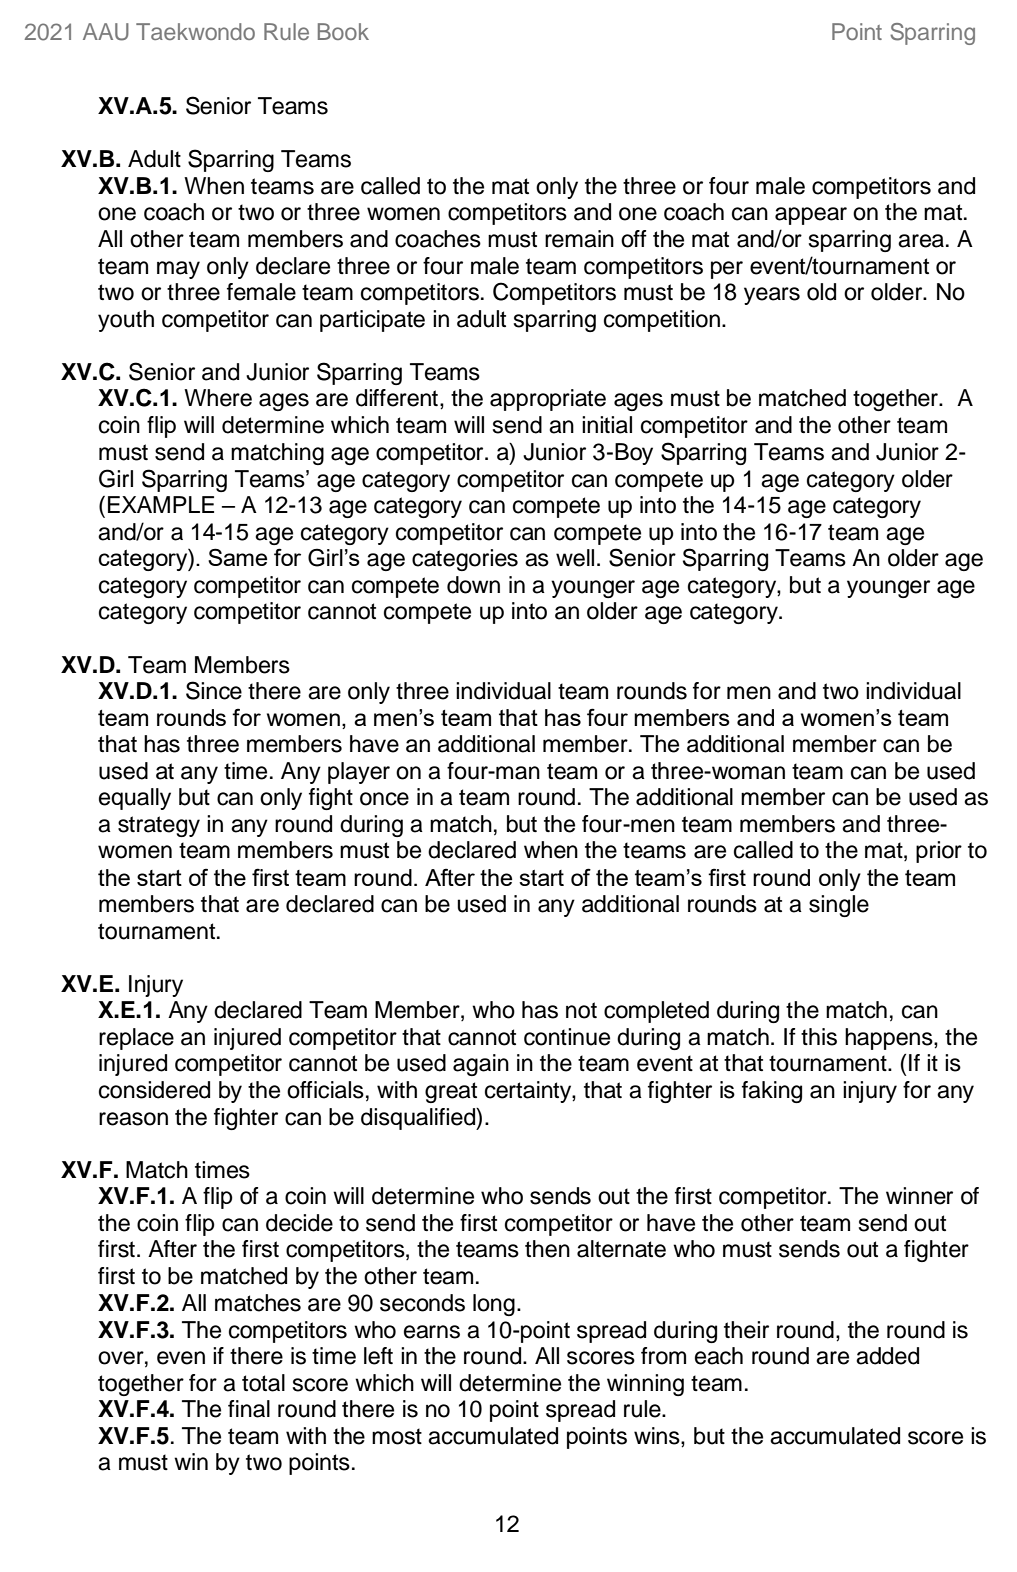  I want to click on final, so click(249, 1409).
